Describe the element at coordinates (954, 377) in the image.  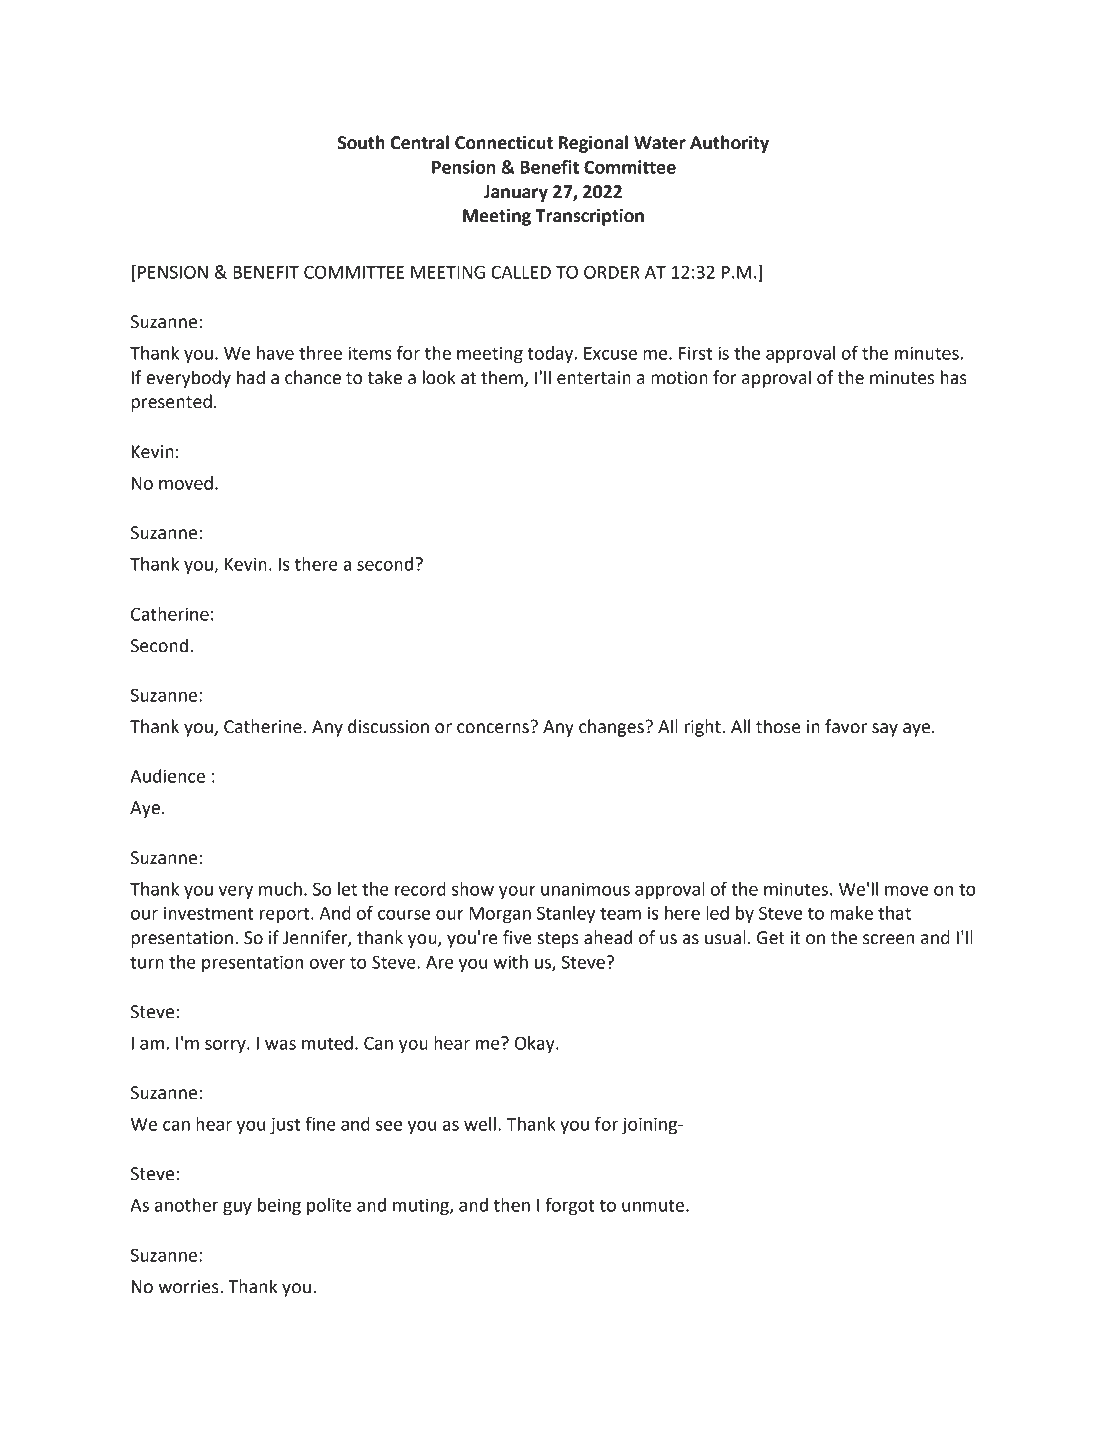
I see `has` at that location.
